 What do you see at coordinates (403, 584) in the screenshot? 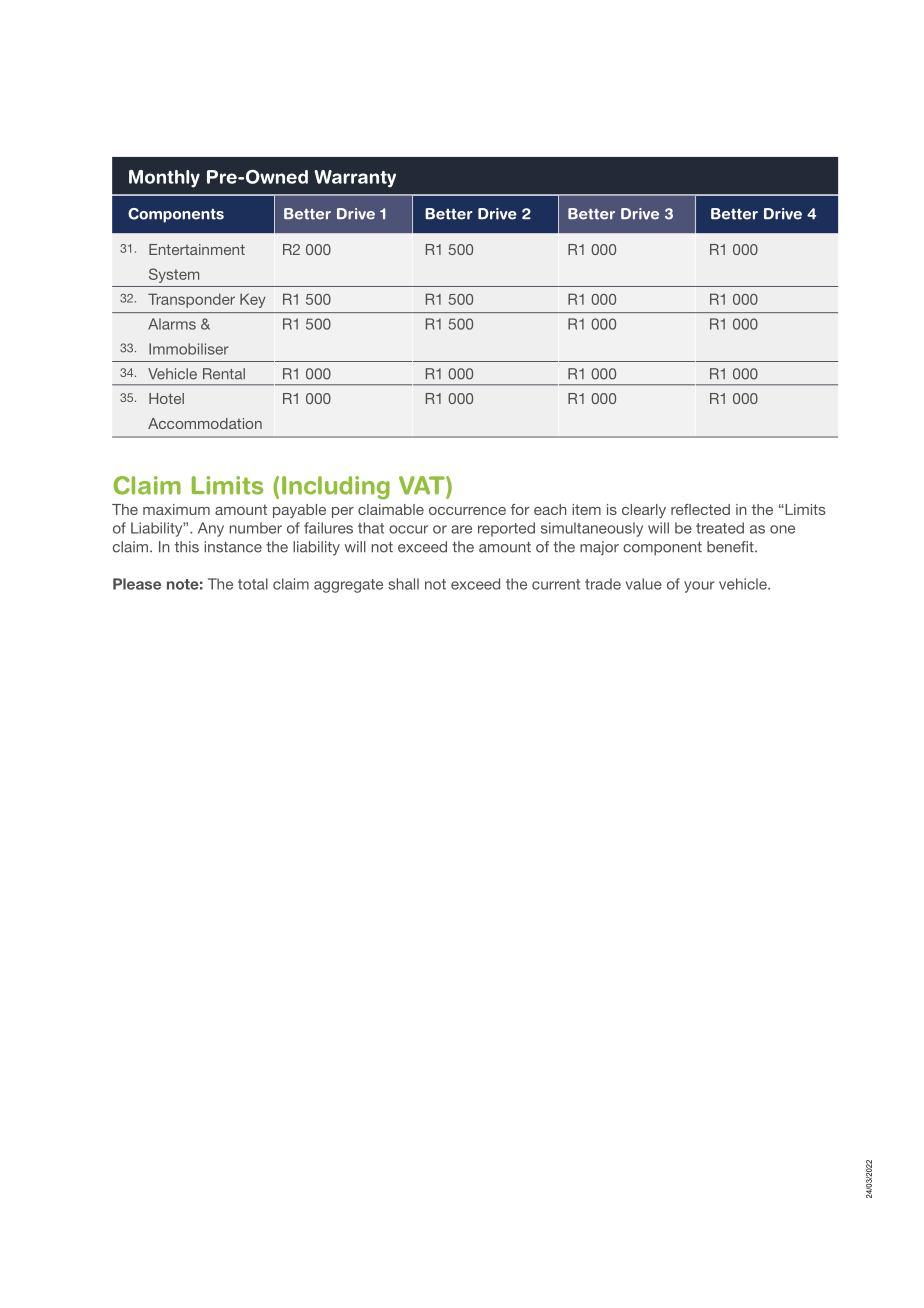
I see `shall` at bounding box center [403, 584].
